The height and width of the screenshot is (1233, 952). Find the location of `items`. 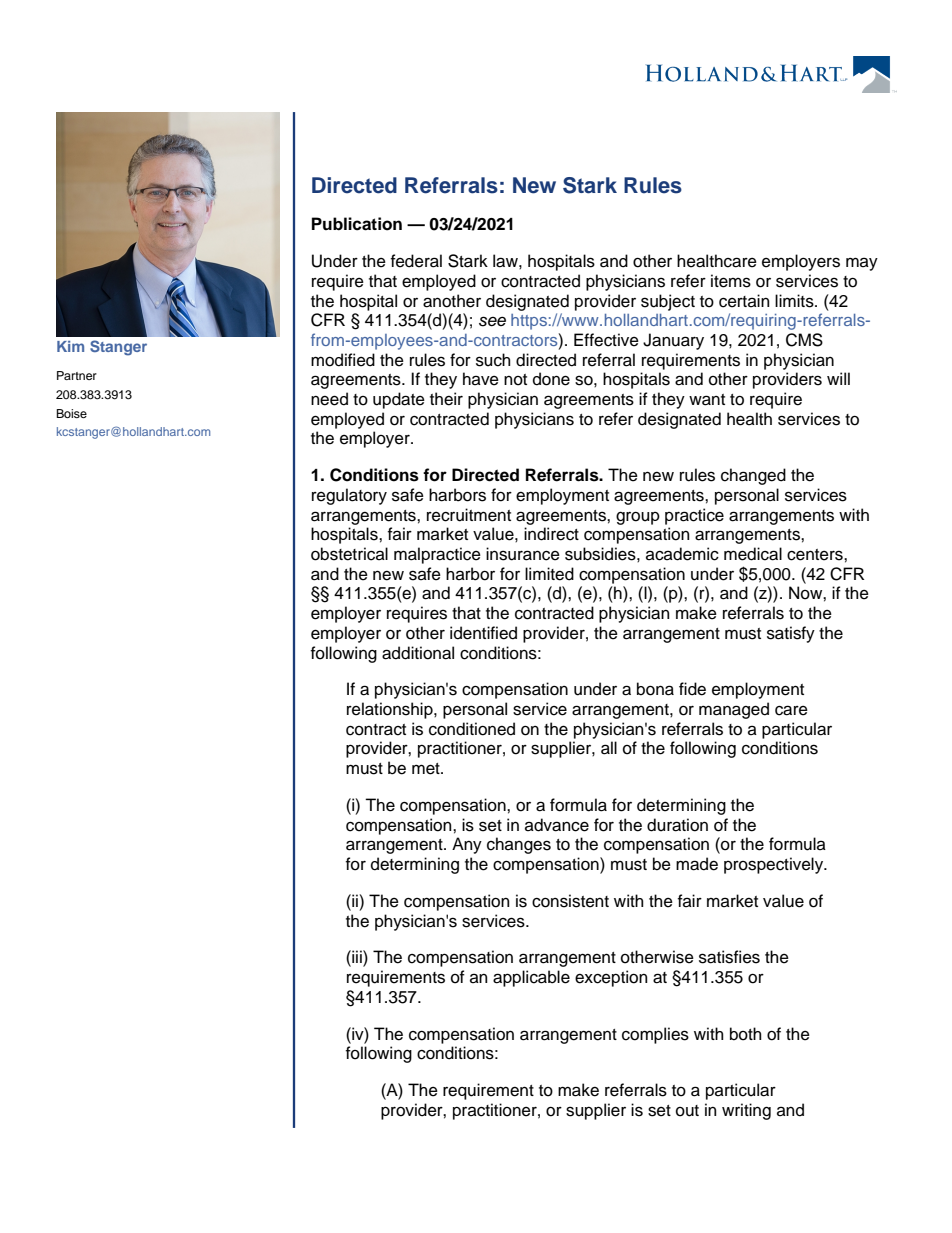

items is located at coordinates (731, 281).
